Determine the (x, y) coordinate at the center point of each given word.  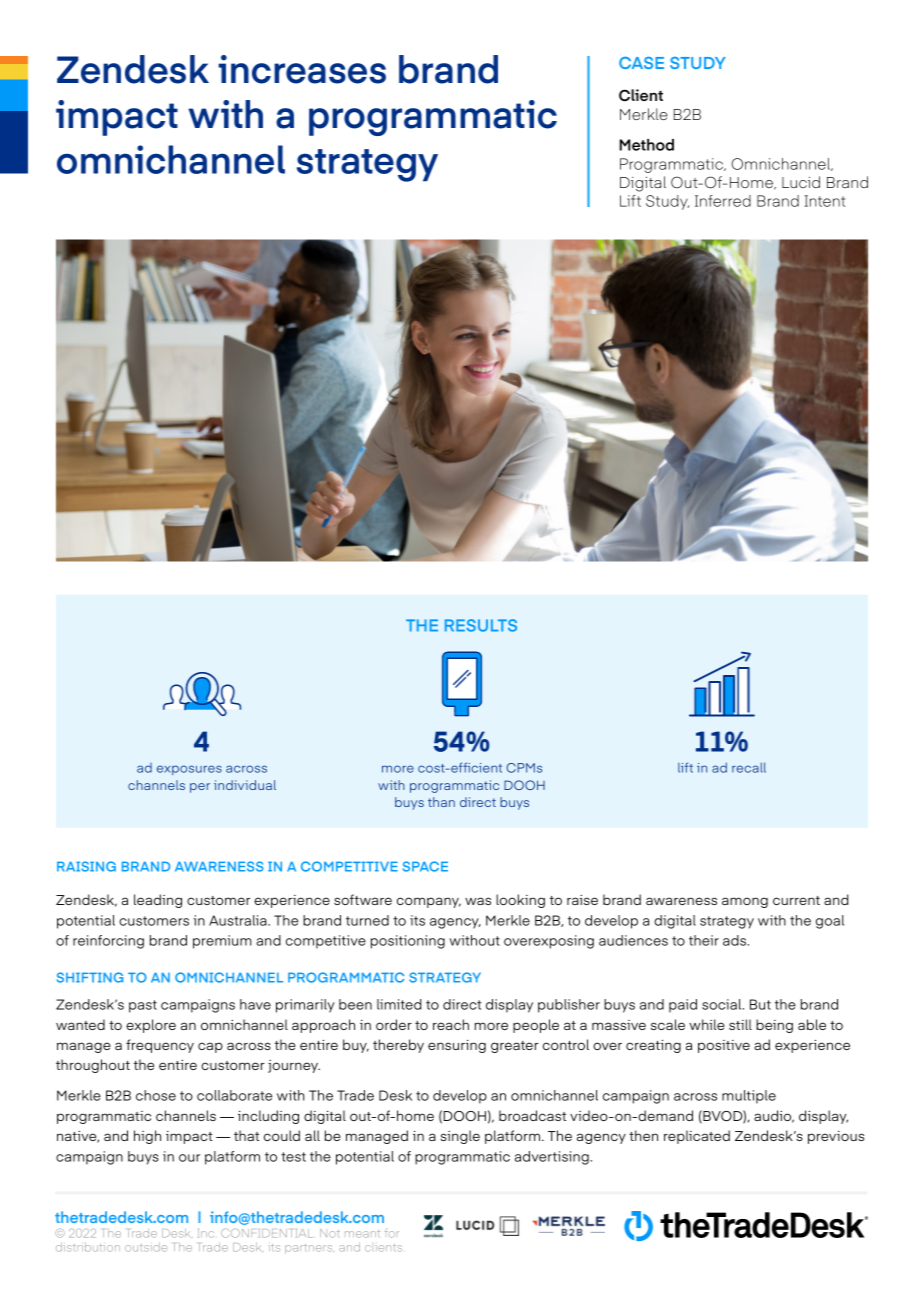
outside (146, 1247)
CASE (641, 63)
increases (302, 69)
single (460, 1137)
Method (646, 145)
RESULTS (481, 625)
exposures (189, 770)
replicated (697, 1137)
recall (749, 767)
